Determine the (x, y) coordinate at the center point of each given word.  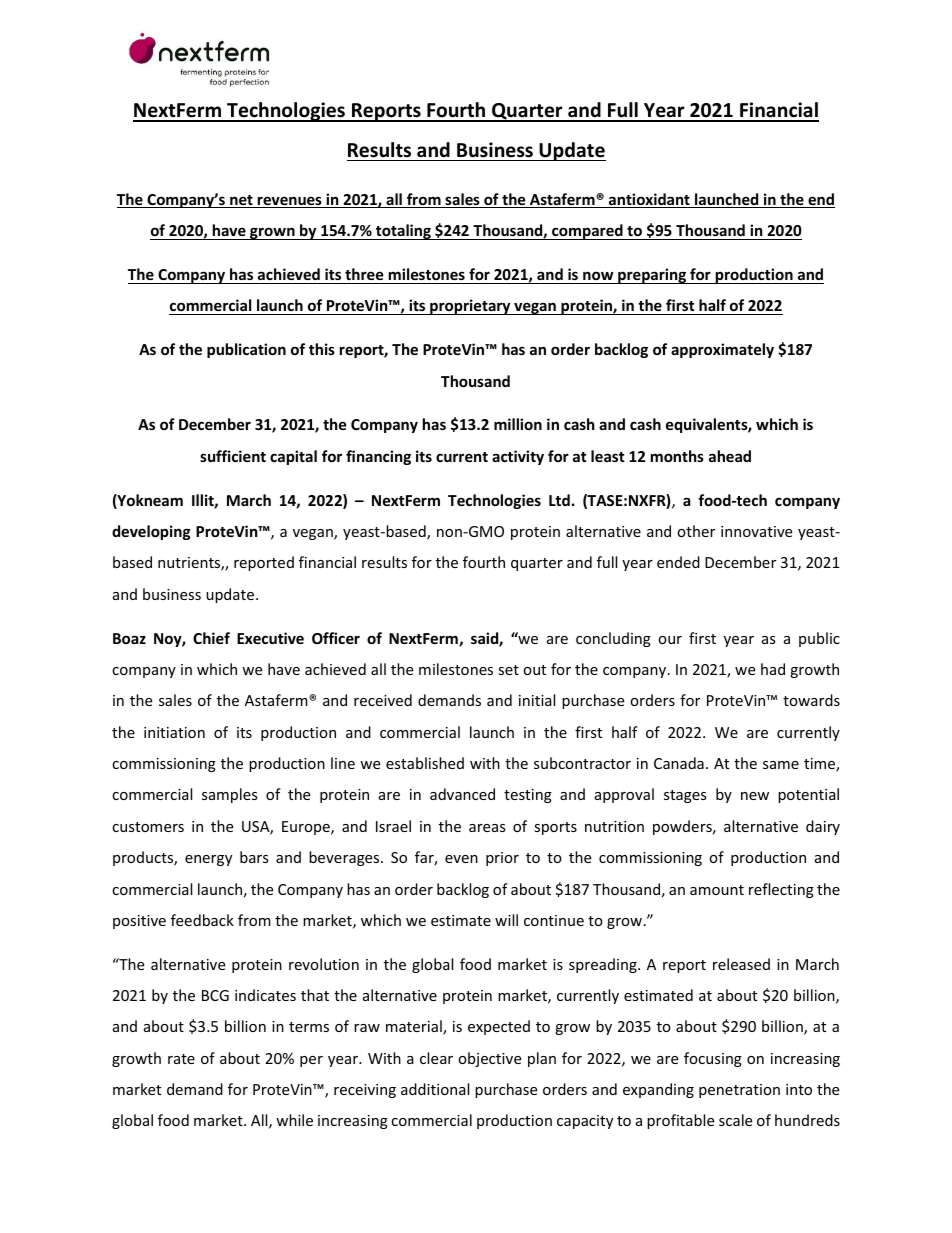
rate (181, 1059)
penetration (739, 1091)
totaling (403, 232)
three (364, 274)
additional (435, 1089)
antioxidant (649, 200)
